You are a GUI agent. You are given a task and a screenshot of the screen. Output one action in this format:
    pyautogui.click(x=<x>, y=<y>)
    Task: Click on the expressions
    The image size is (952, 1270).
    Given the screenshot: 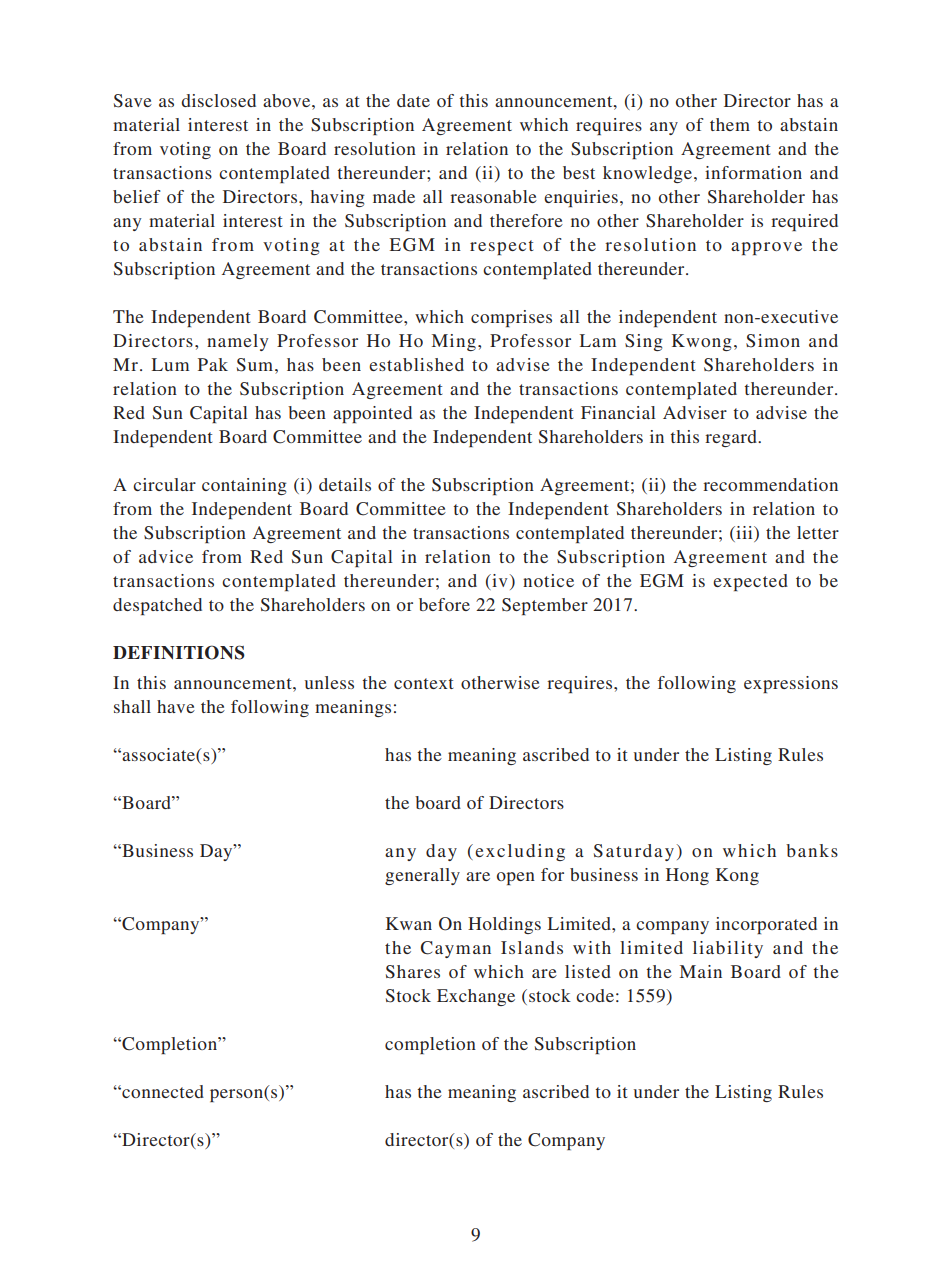 What is the action you would take?
    pyautogui.click(x=791, y=684)
